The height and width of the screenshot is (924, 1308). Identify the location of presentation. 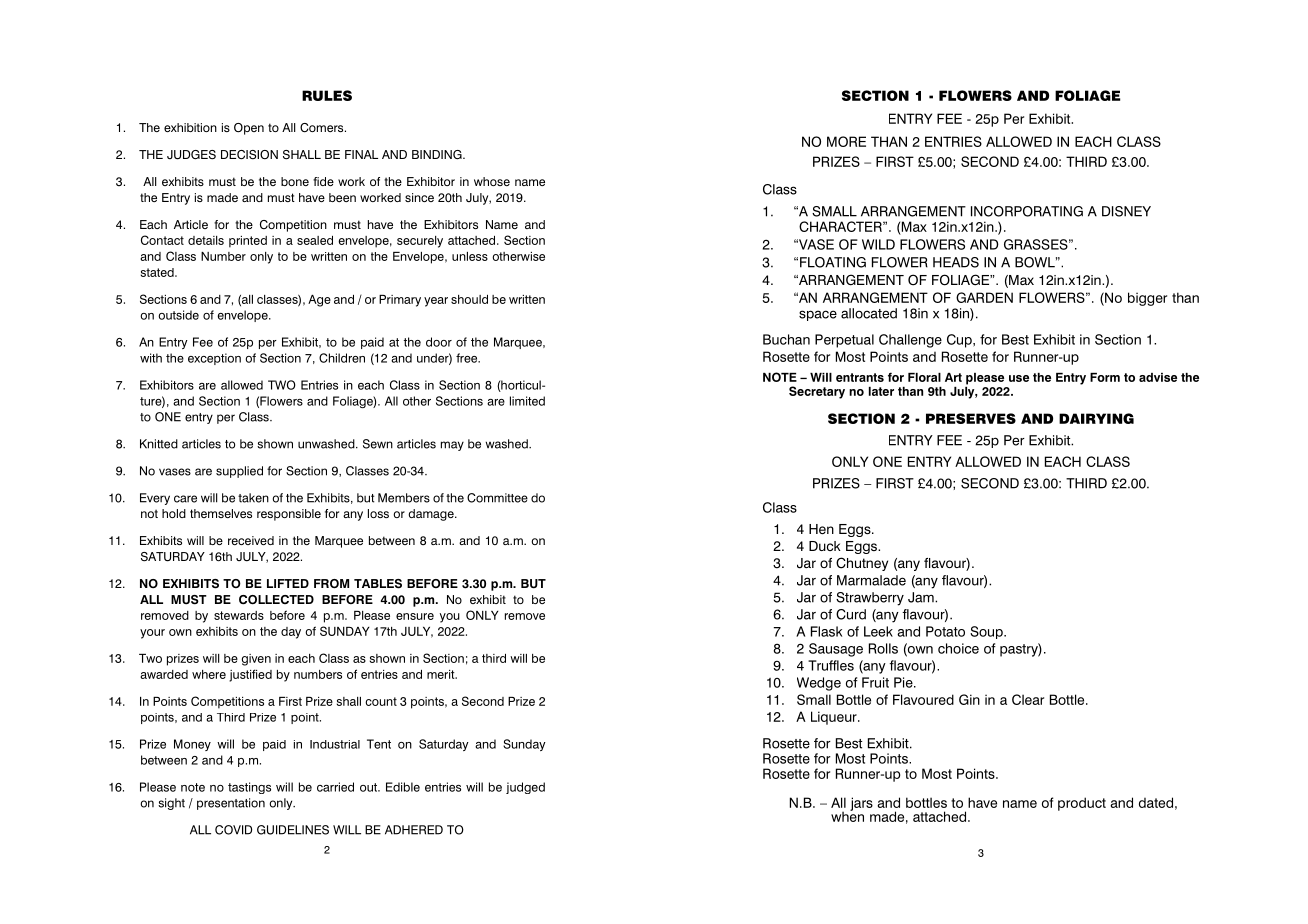
(231, 804).
